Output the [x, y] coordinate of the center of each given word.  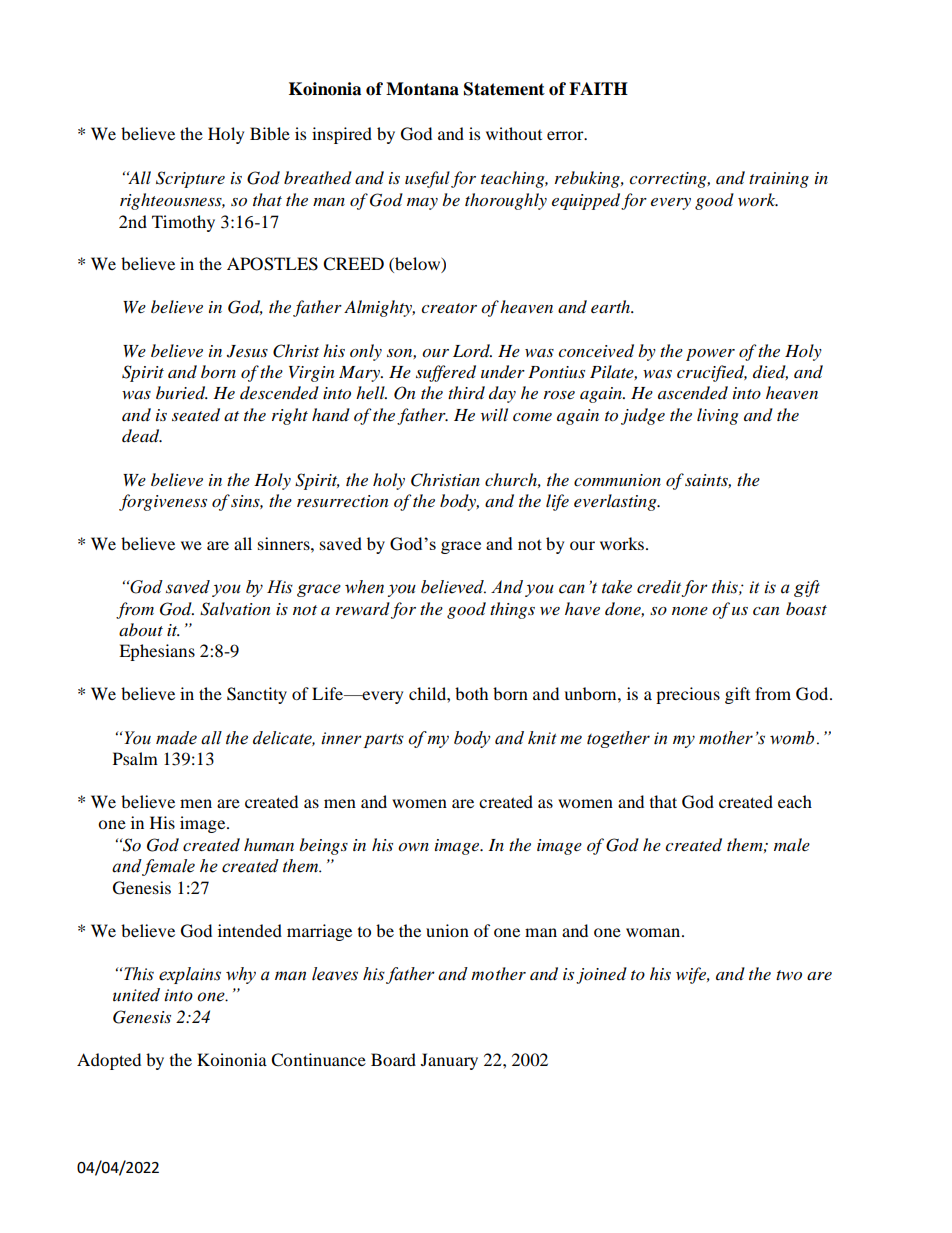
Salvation [235, 609]
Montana [422, 89]
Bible [270, 133]
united [136, 995]
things [512, 610]
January [449, 1061]
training [779, 180]
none [690, 611]
